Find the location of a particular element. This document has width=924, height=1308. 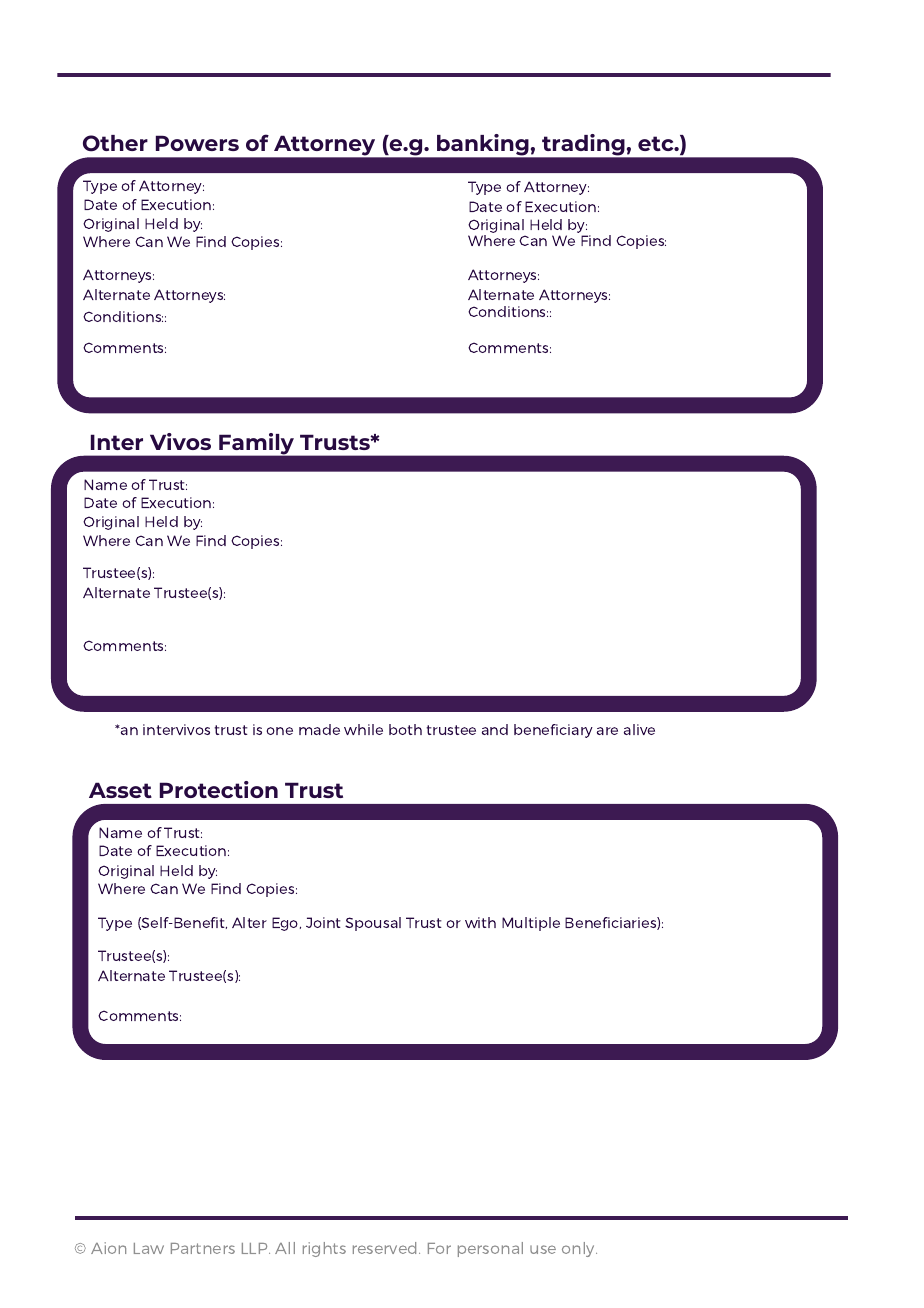

while is located at coordinates (363, 729).
